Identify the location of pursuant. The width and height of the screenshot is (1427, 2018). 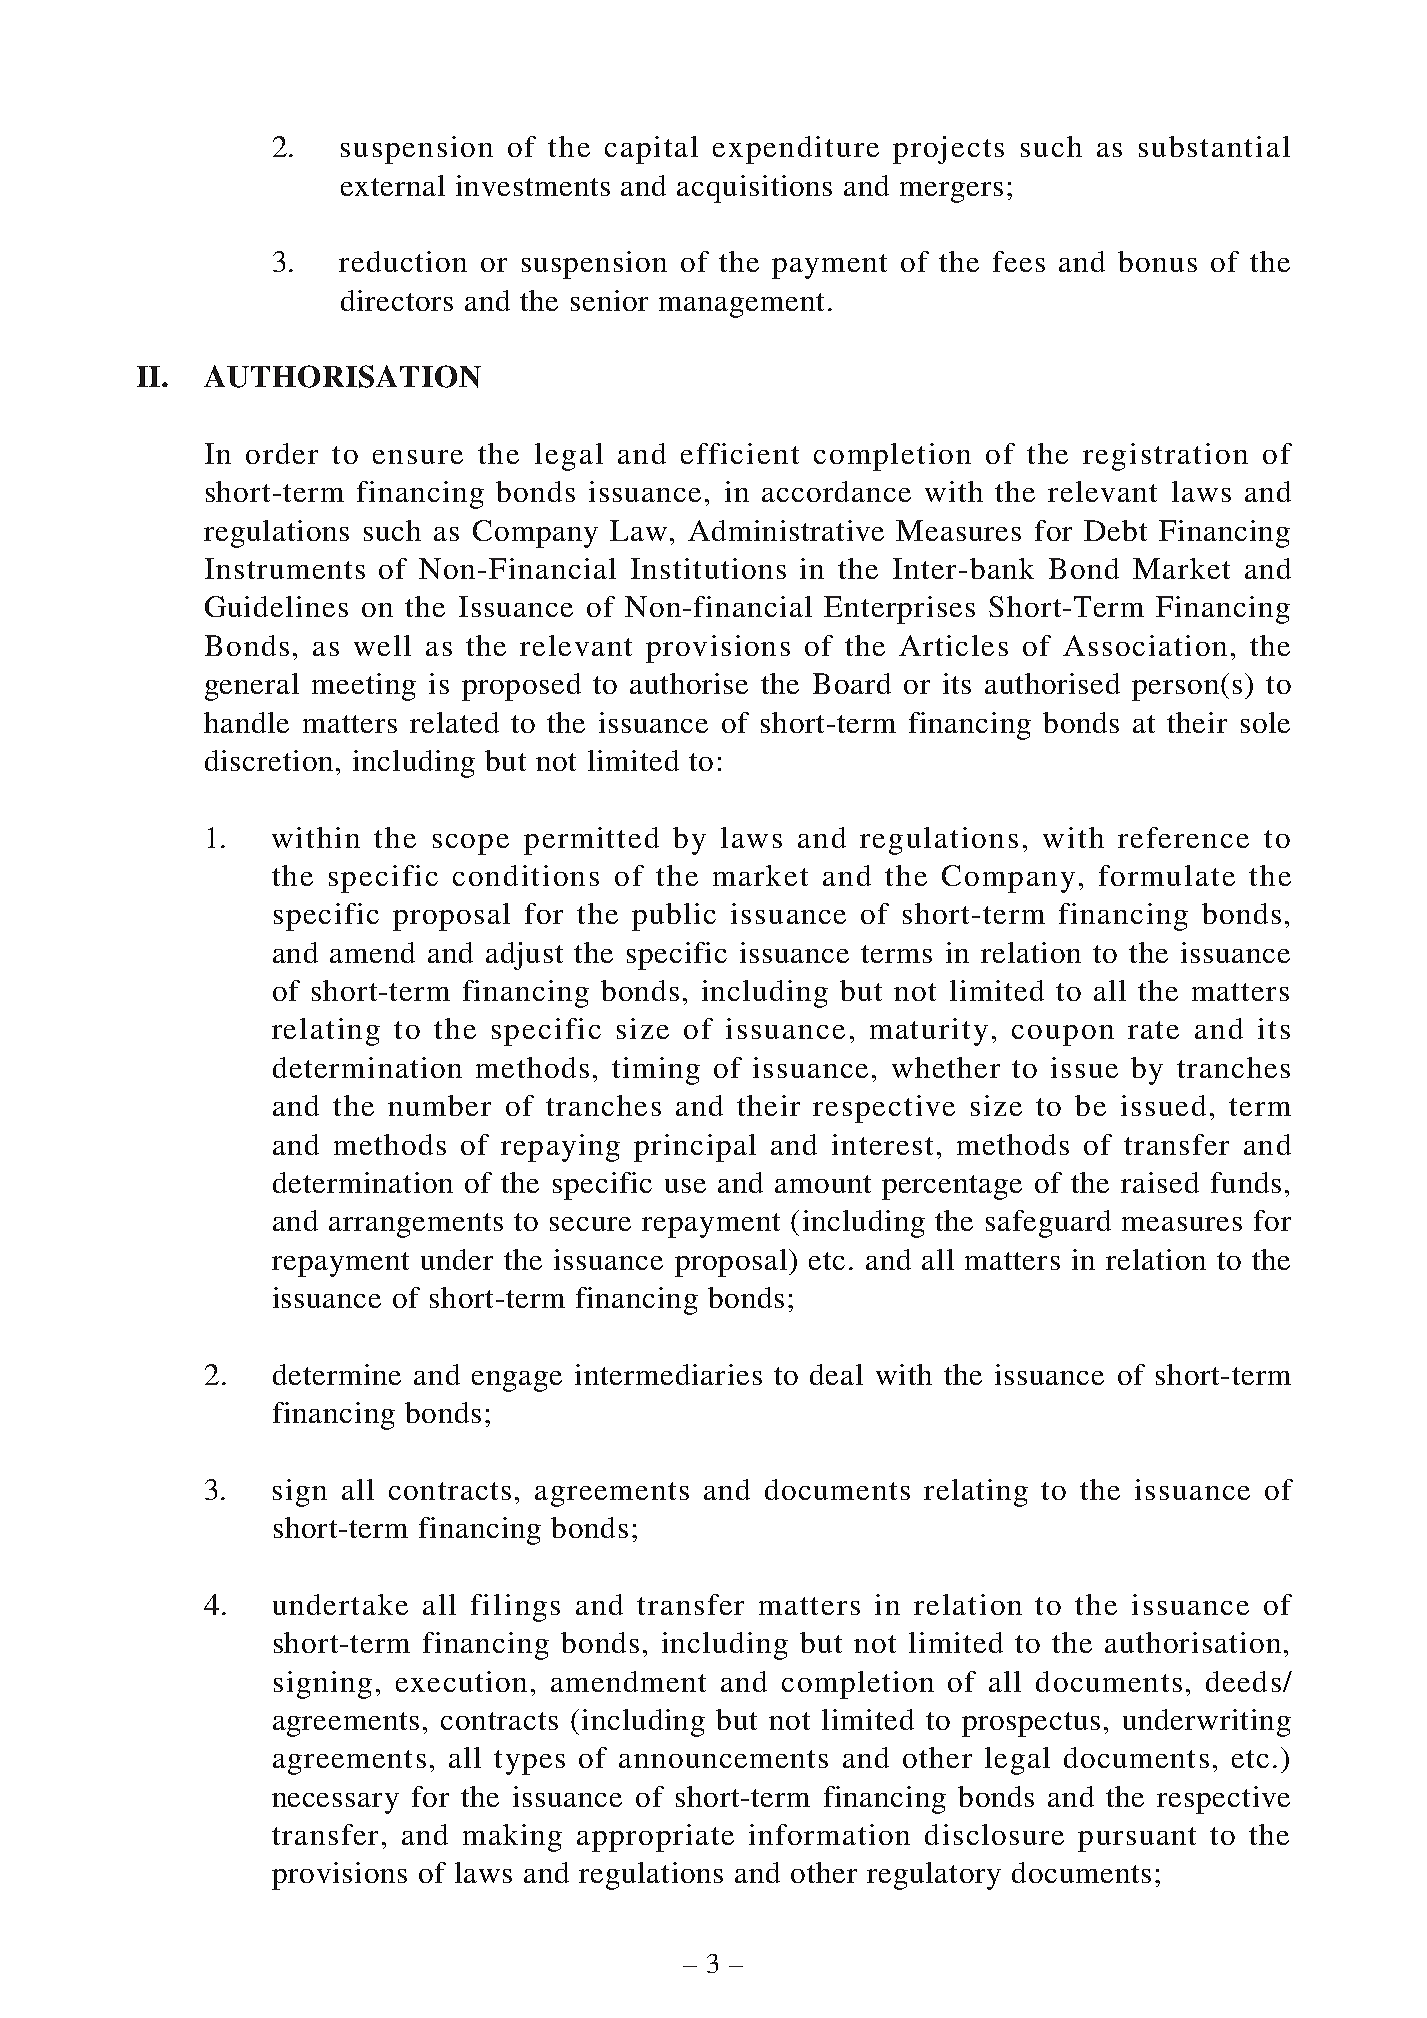
(1137, 1839).
